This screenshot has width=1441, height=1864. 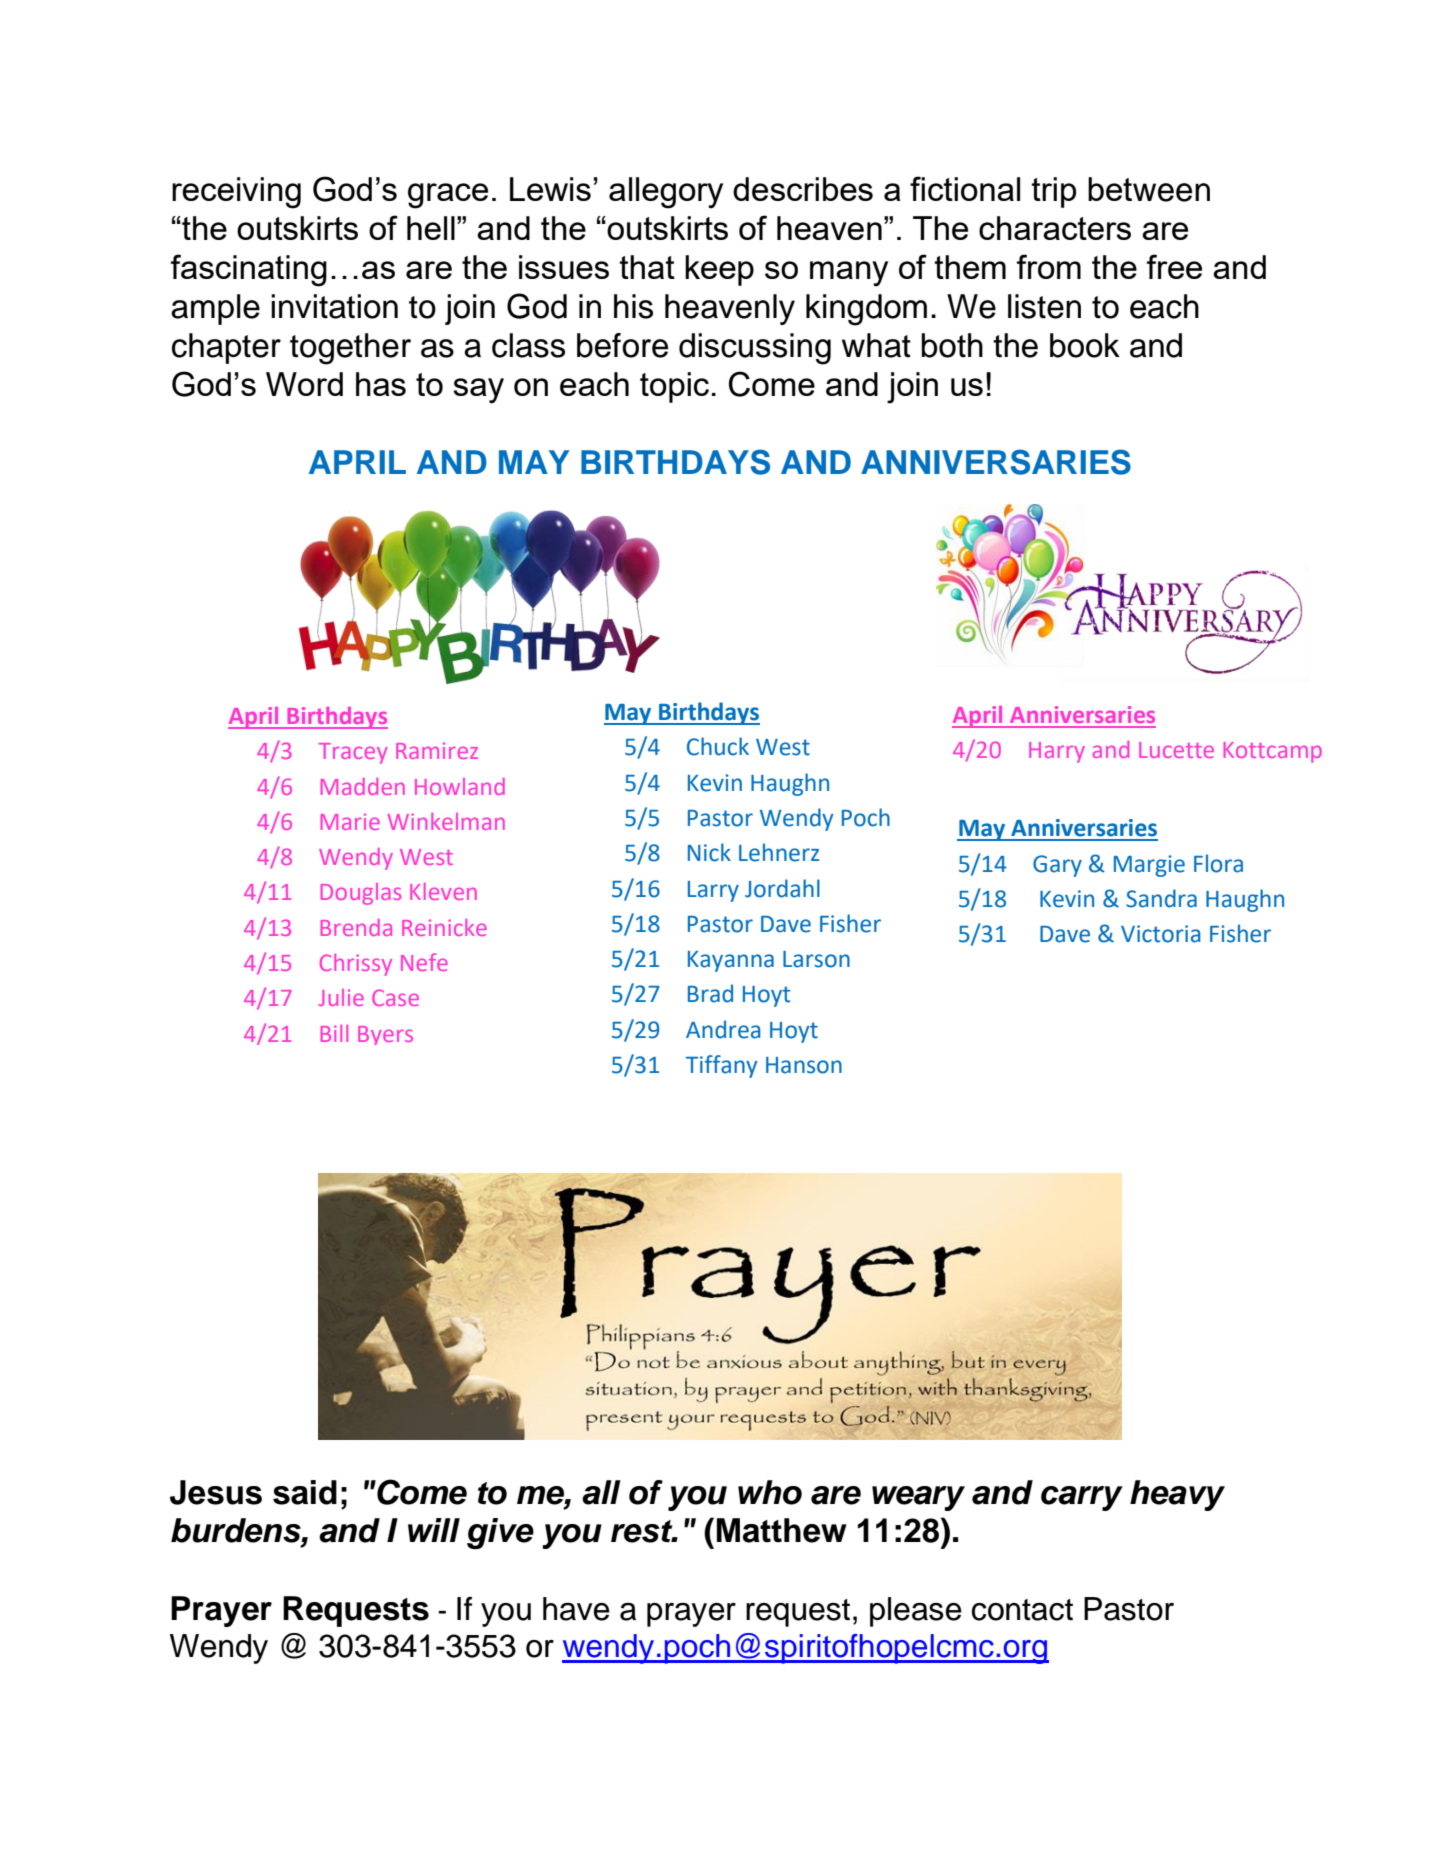 I want to click on characters, so click(x=1055, y=228).
